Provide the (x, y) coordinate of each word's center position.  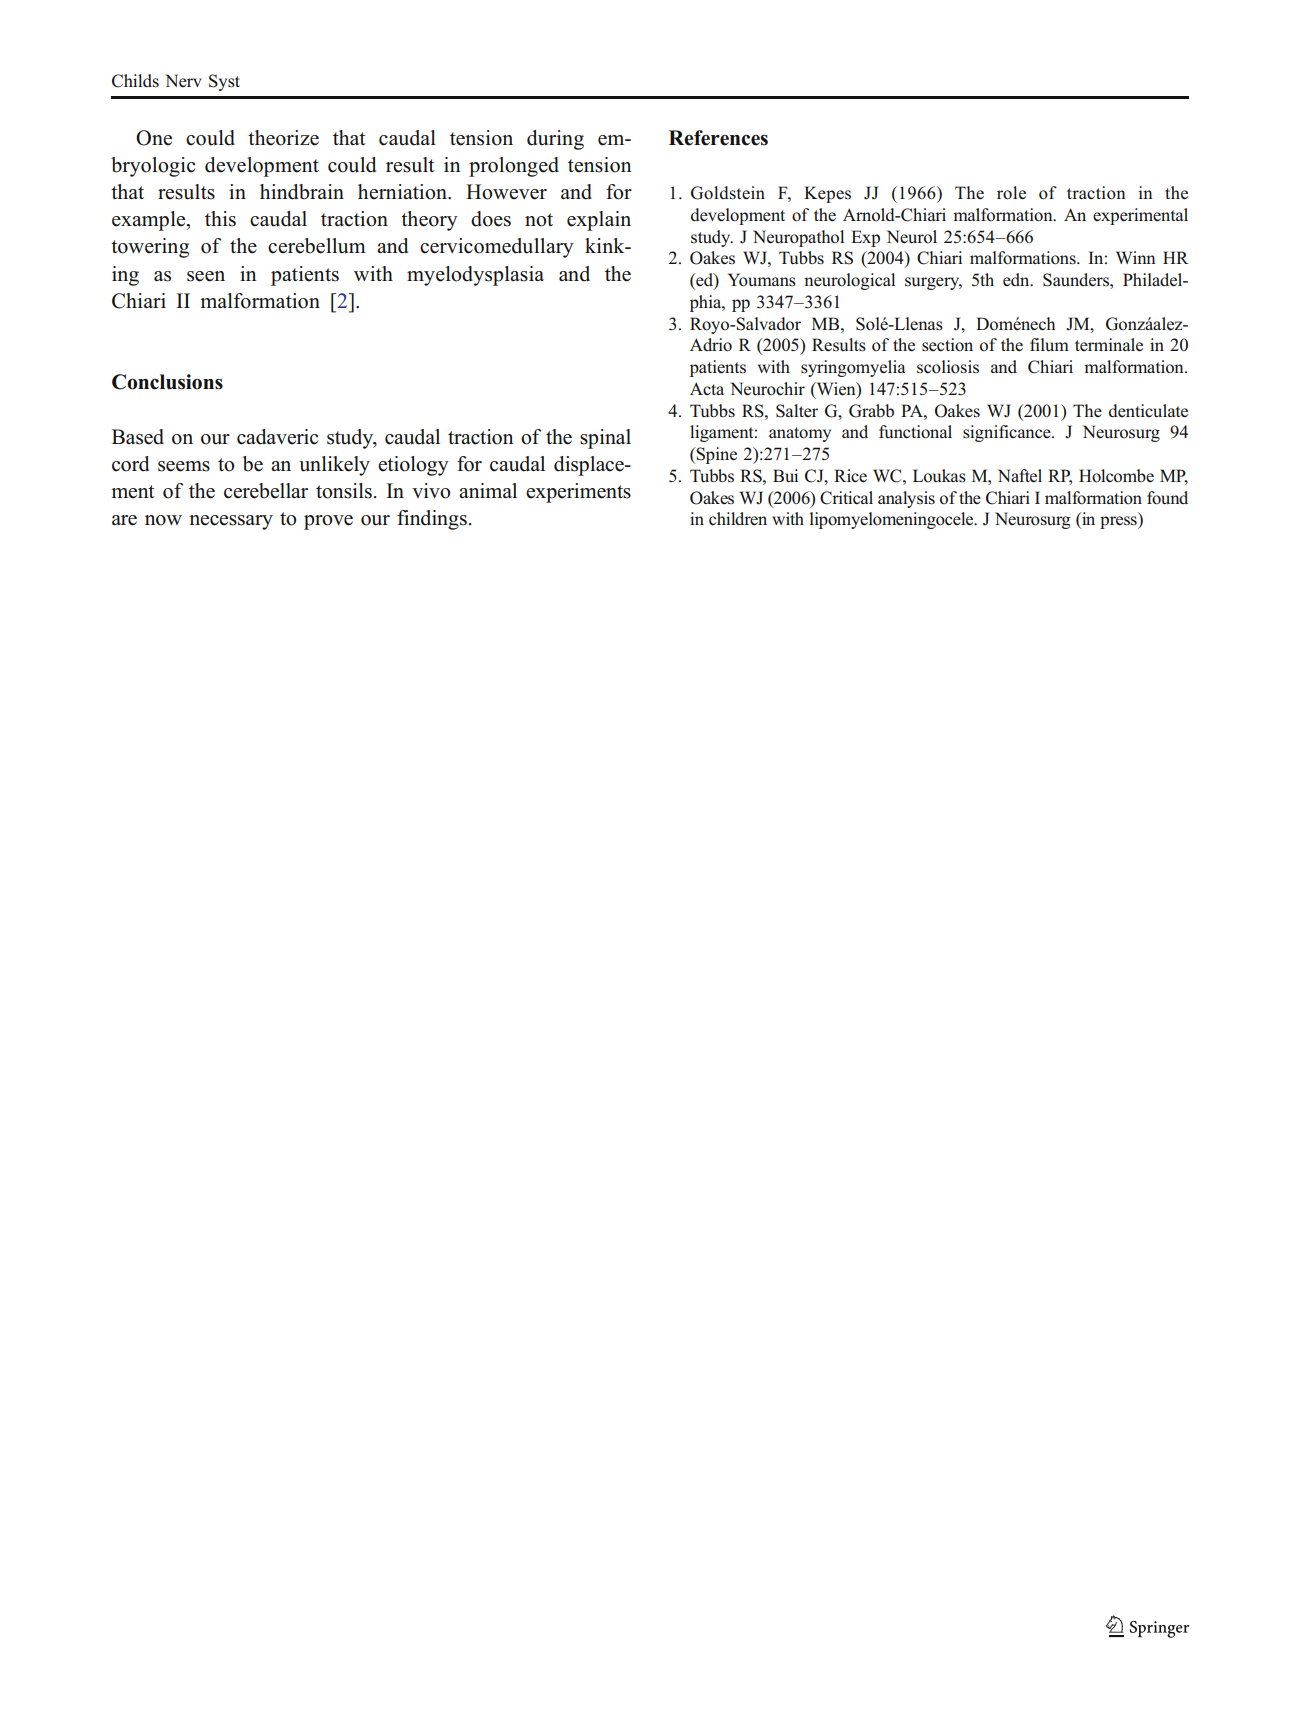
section (947, 345)
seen (206, 276)
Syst (224, 82)
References (718, 138)
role (1011, 193)
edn (1017, 279)
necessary (231, 522)
